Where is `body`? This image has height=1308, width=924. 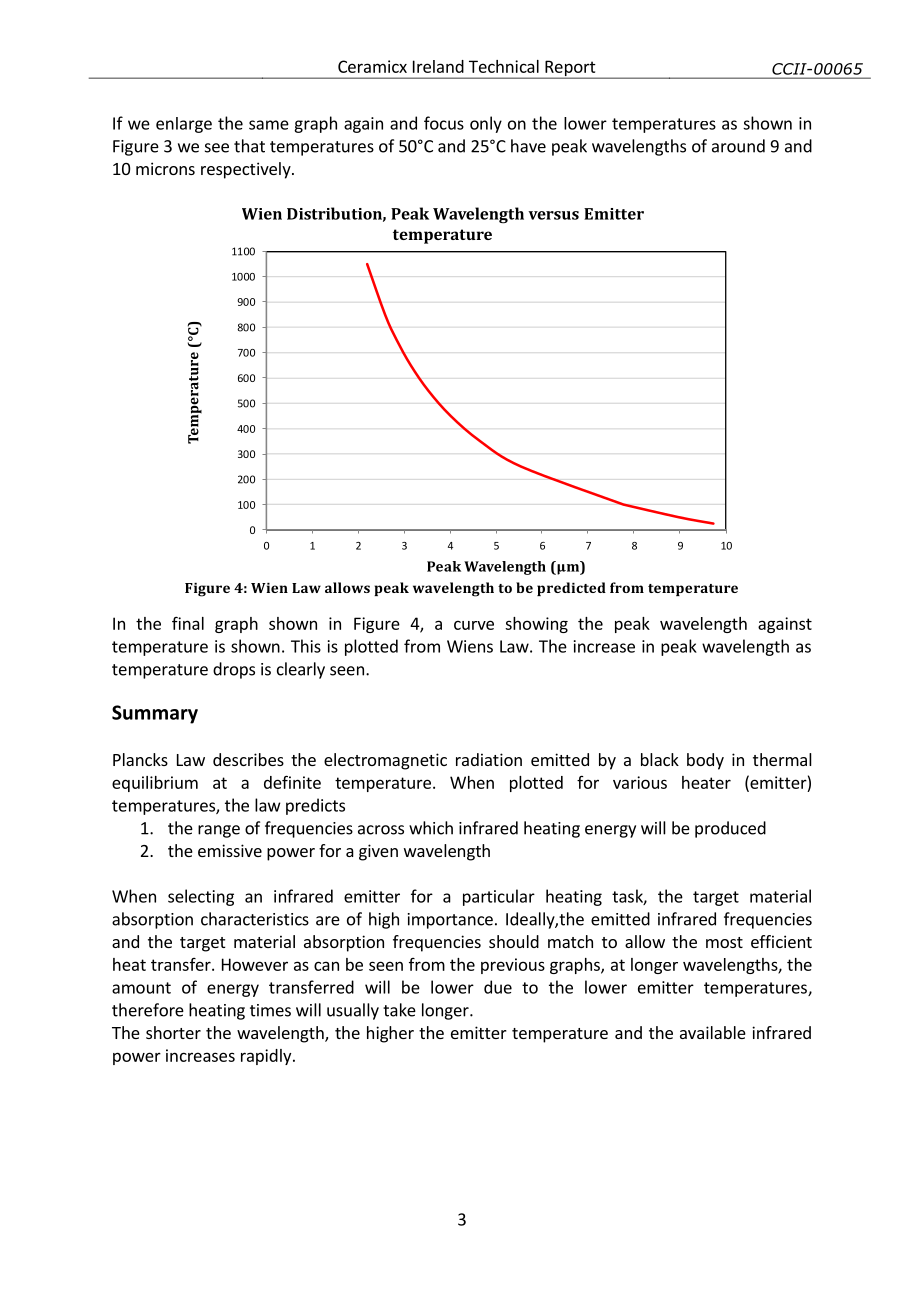 body is located at coordinates (705, 761).
